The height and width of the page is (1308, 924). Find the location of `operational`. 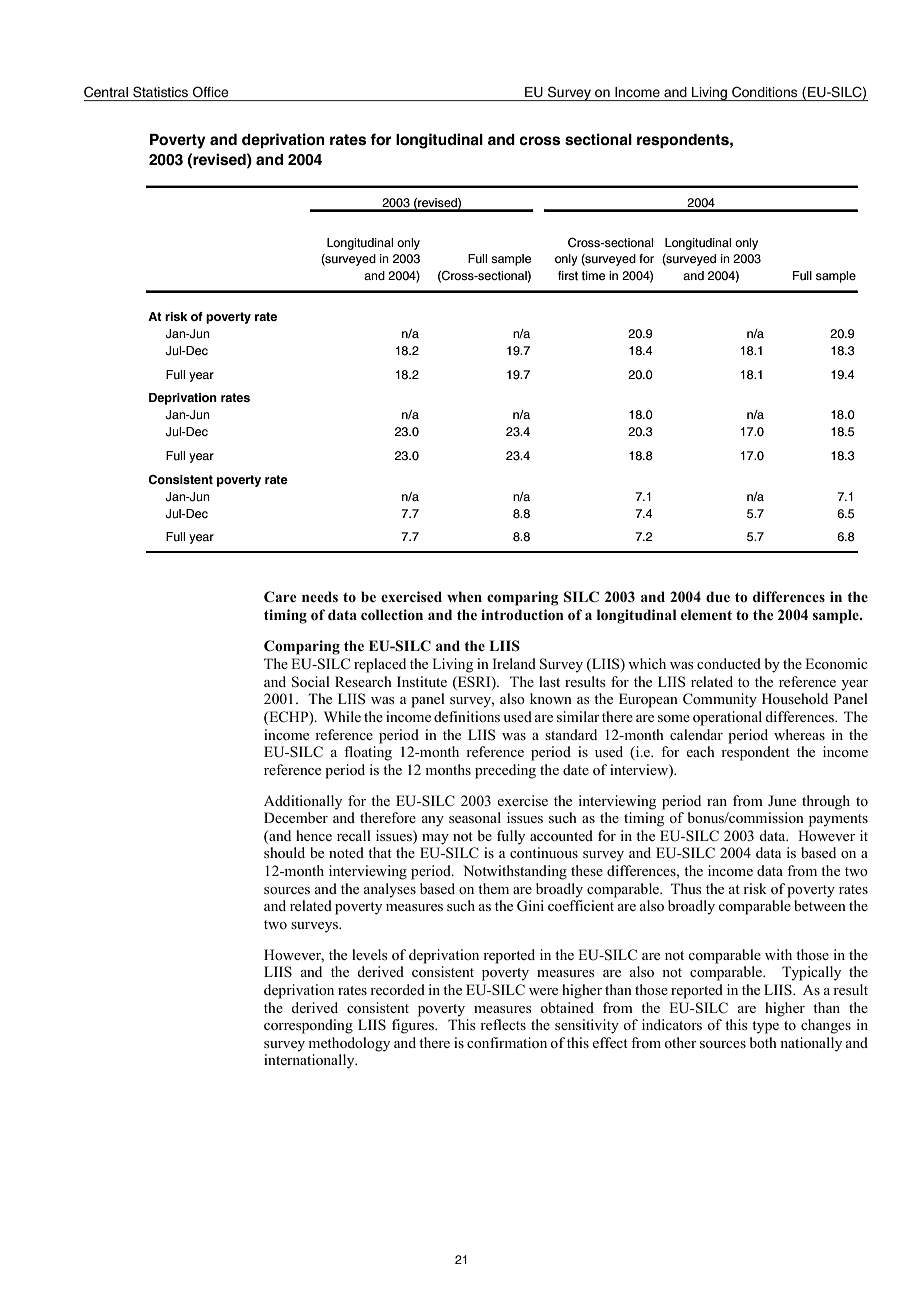

operational is located at coordinates (727, 718).
